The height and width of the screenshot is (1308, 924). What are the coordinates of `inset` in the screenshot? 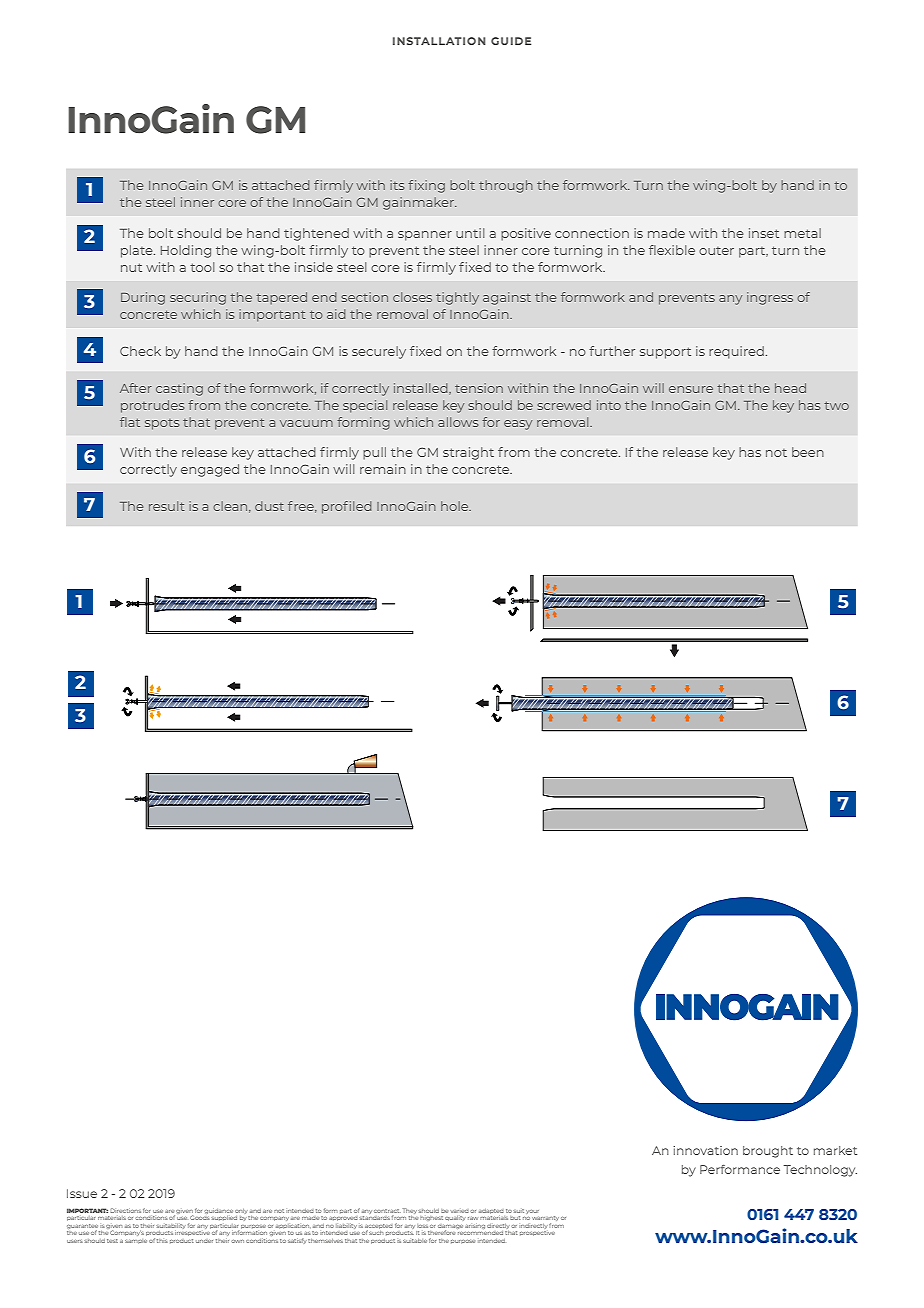 It's located at (764, 233).
